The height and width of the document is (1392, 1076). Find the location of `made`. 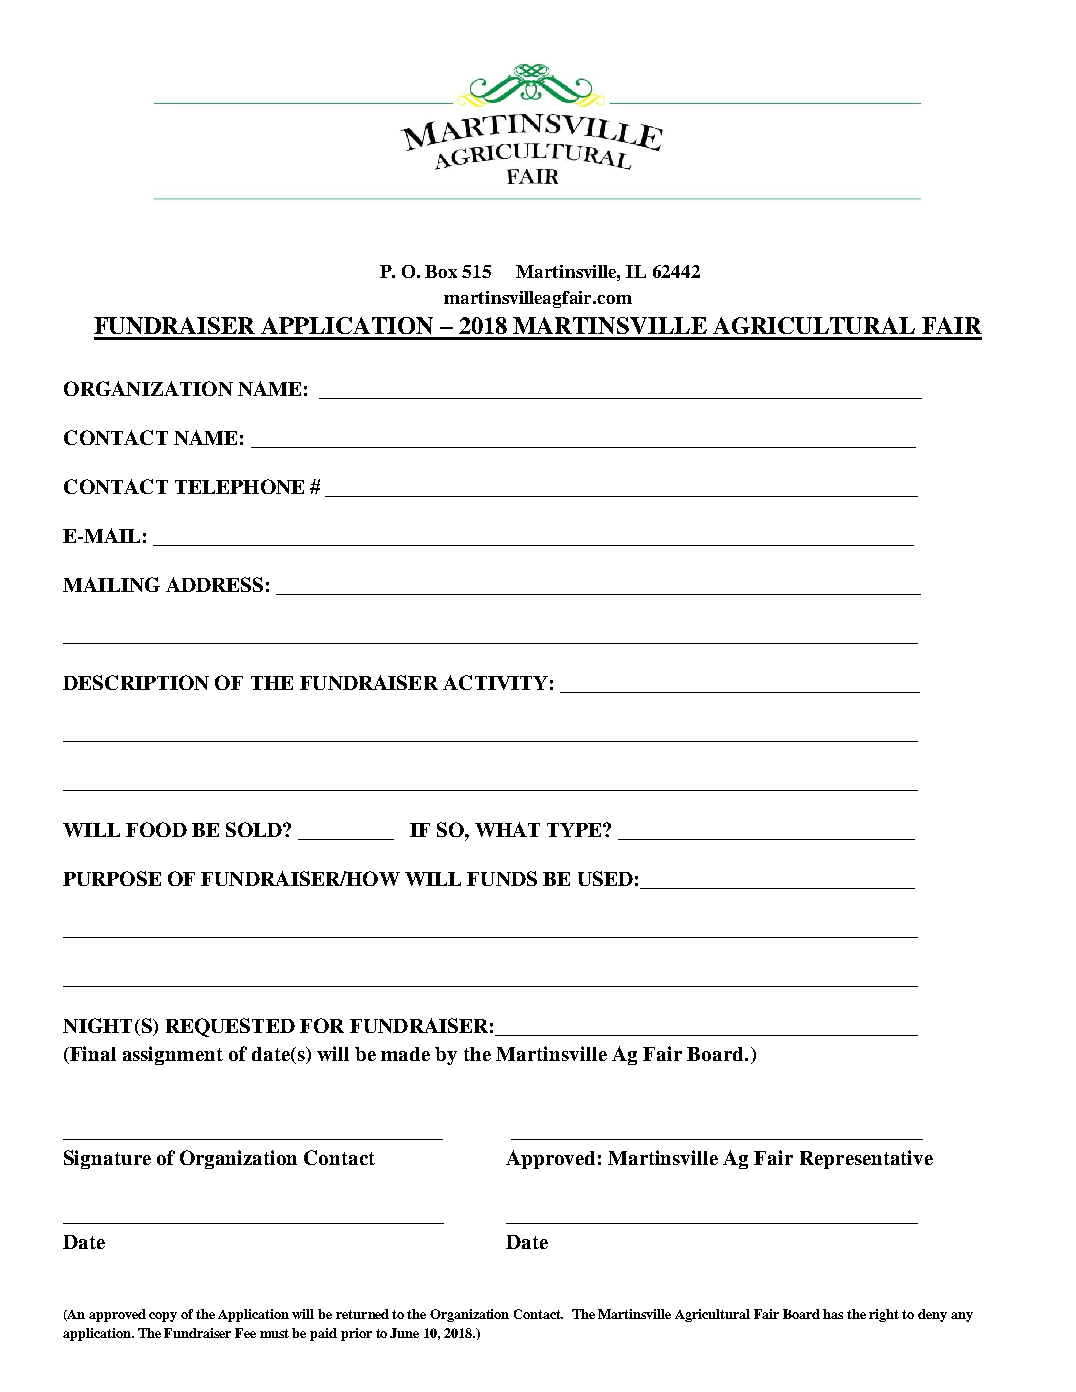

made is located at coordinates (405, 1054).
